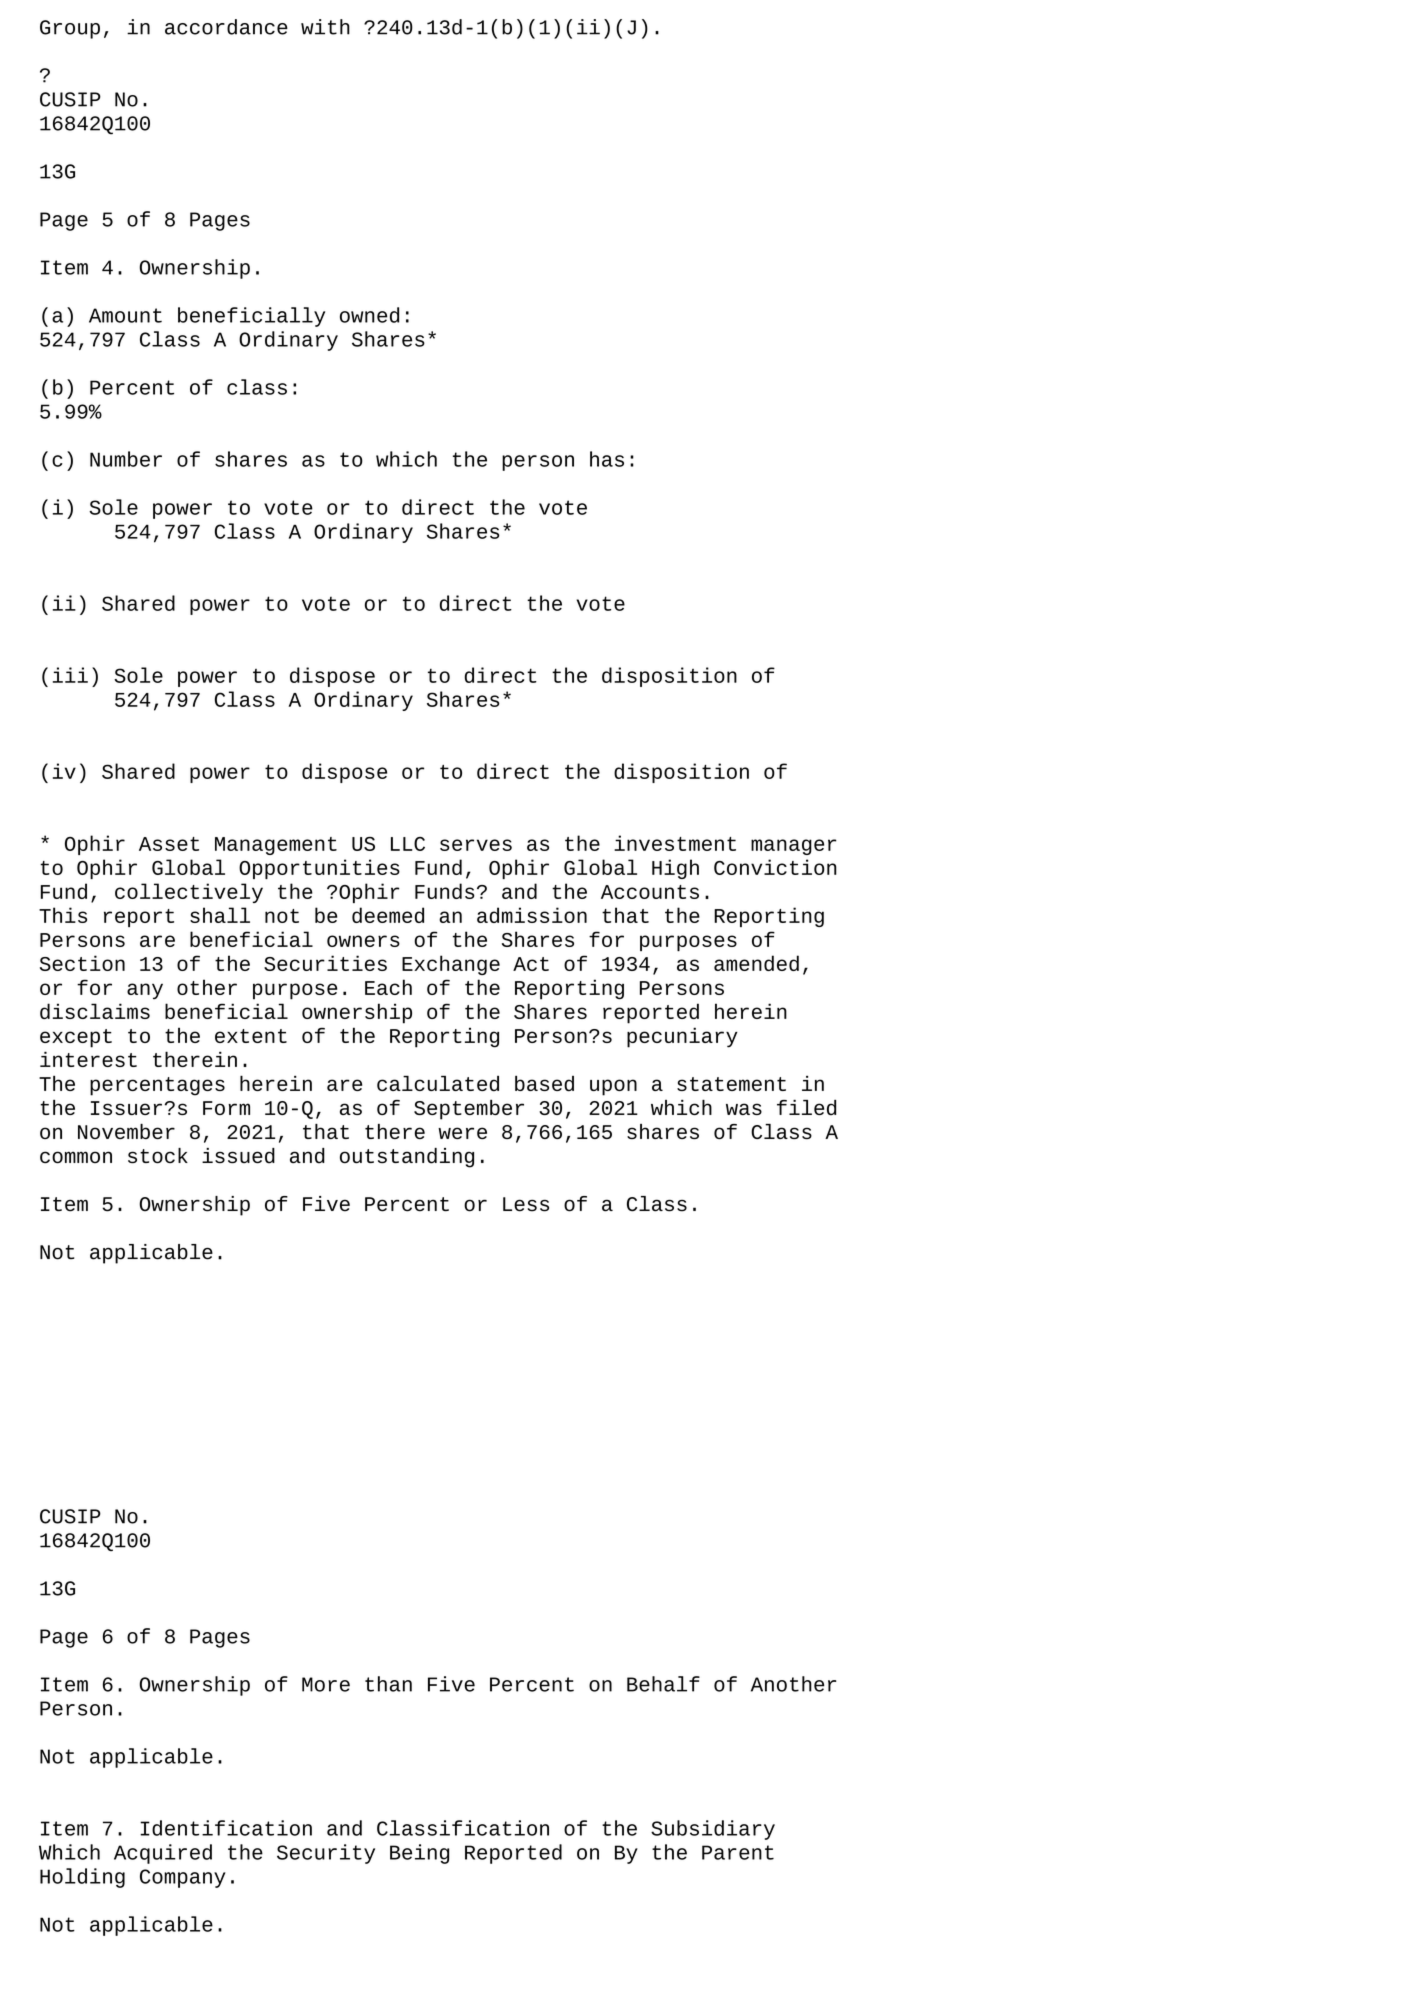 The width and height of the image is (1411, 1997). What do you see at coordinates (756, 963) in the image?
I see `amended` at bounding box center [756, 963].
